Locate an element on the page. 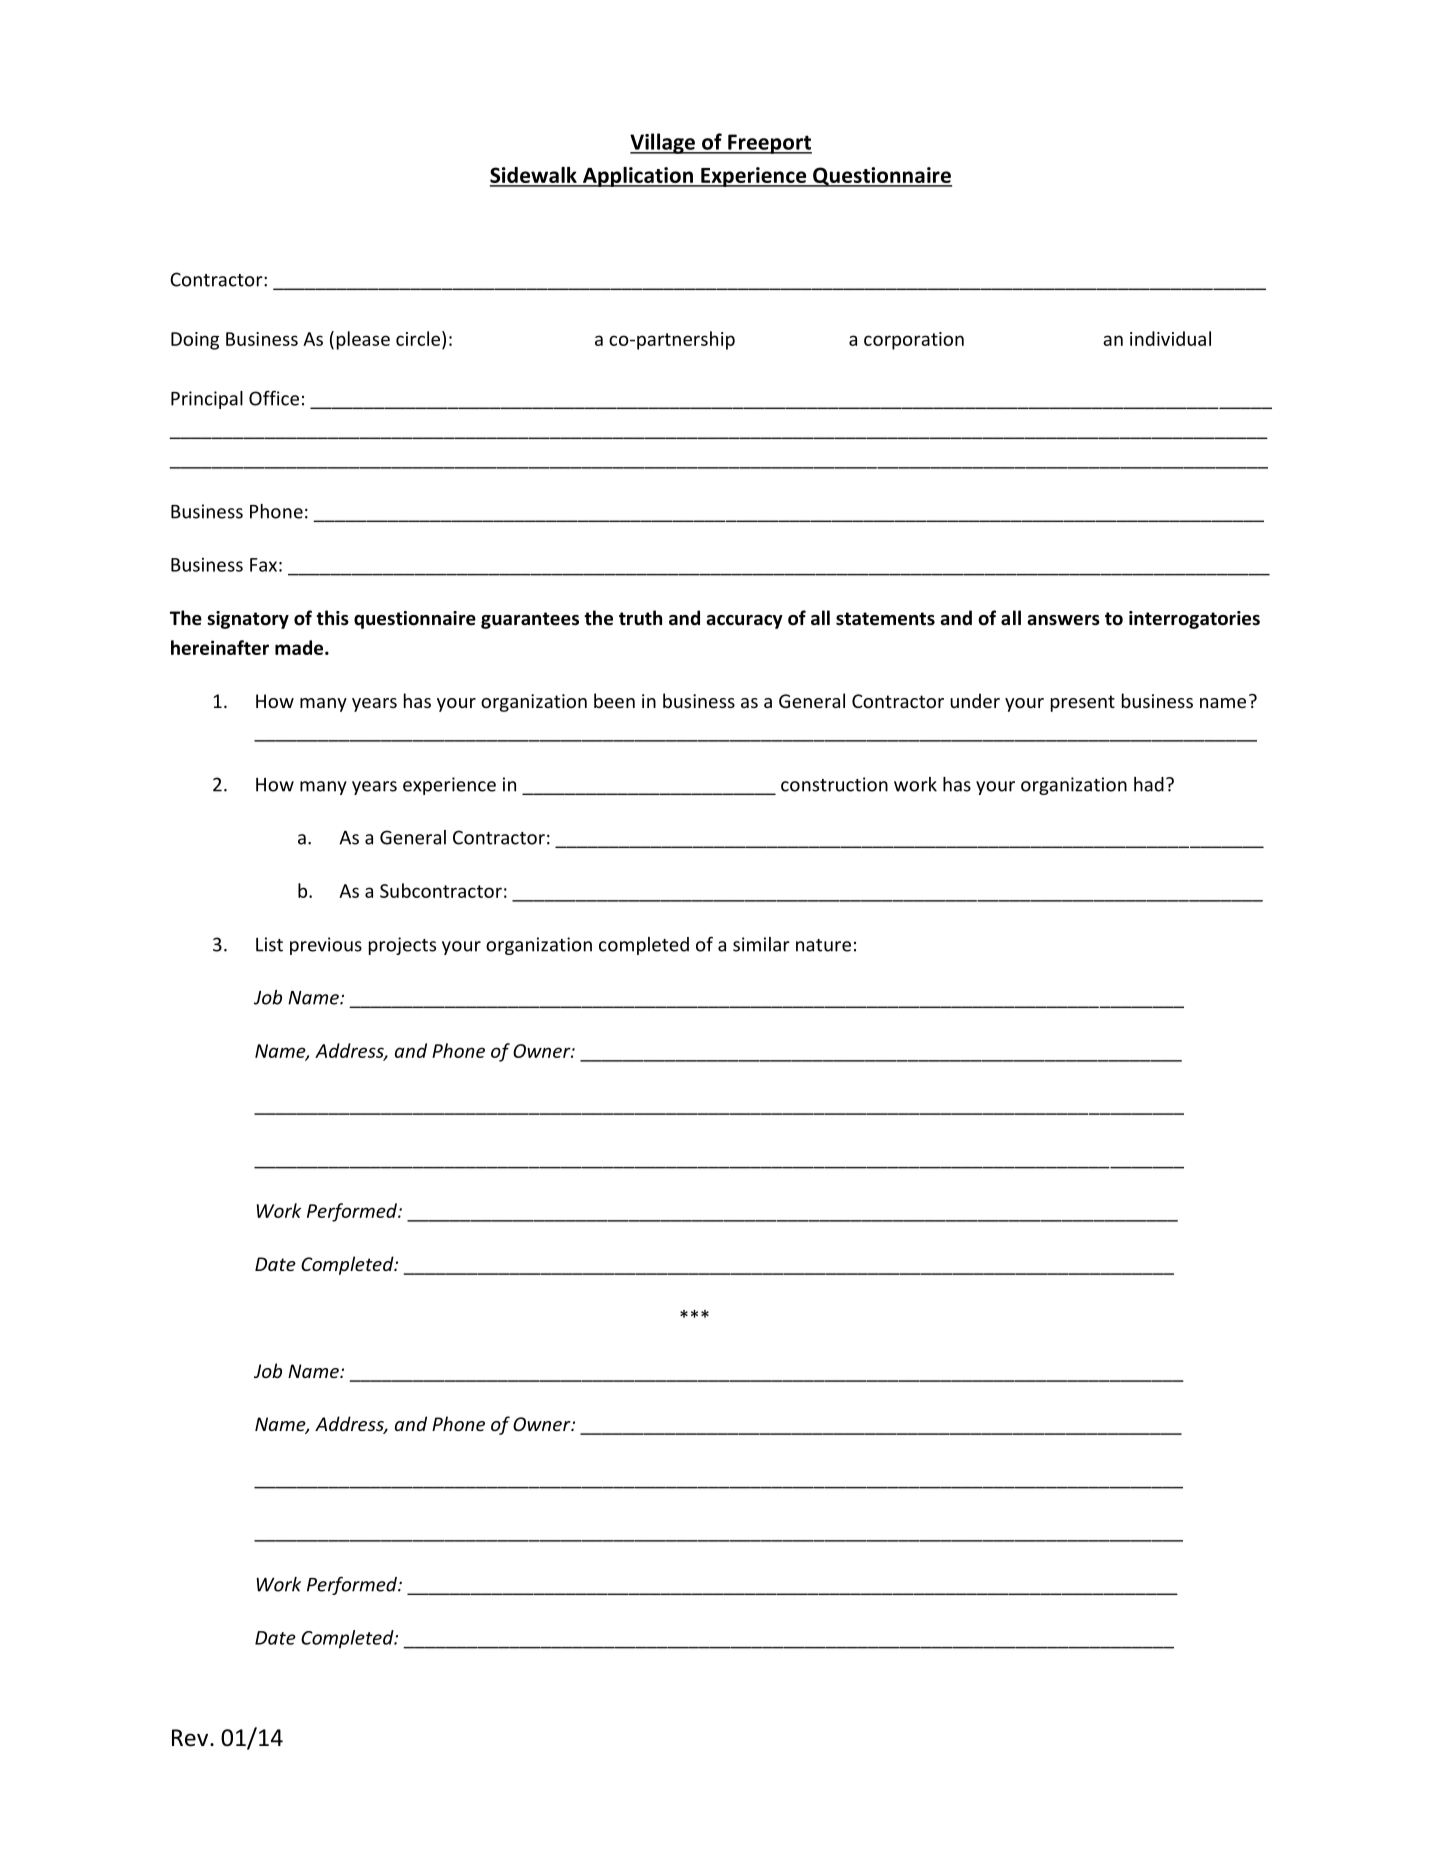 The height and width of the page is (1866, 1442). similar is located at coordinates (761, 944).
